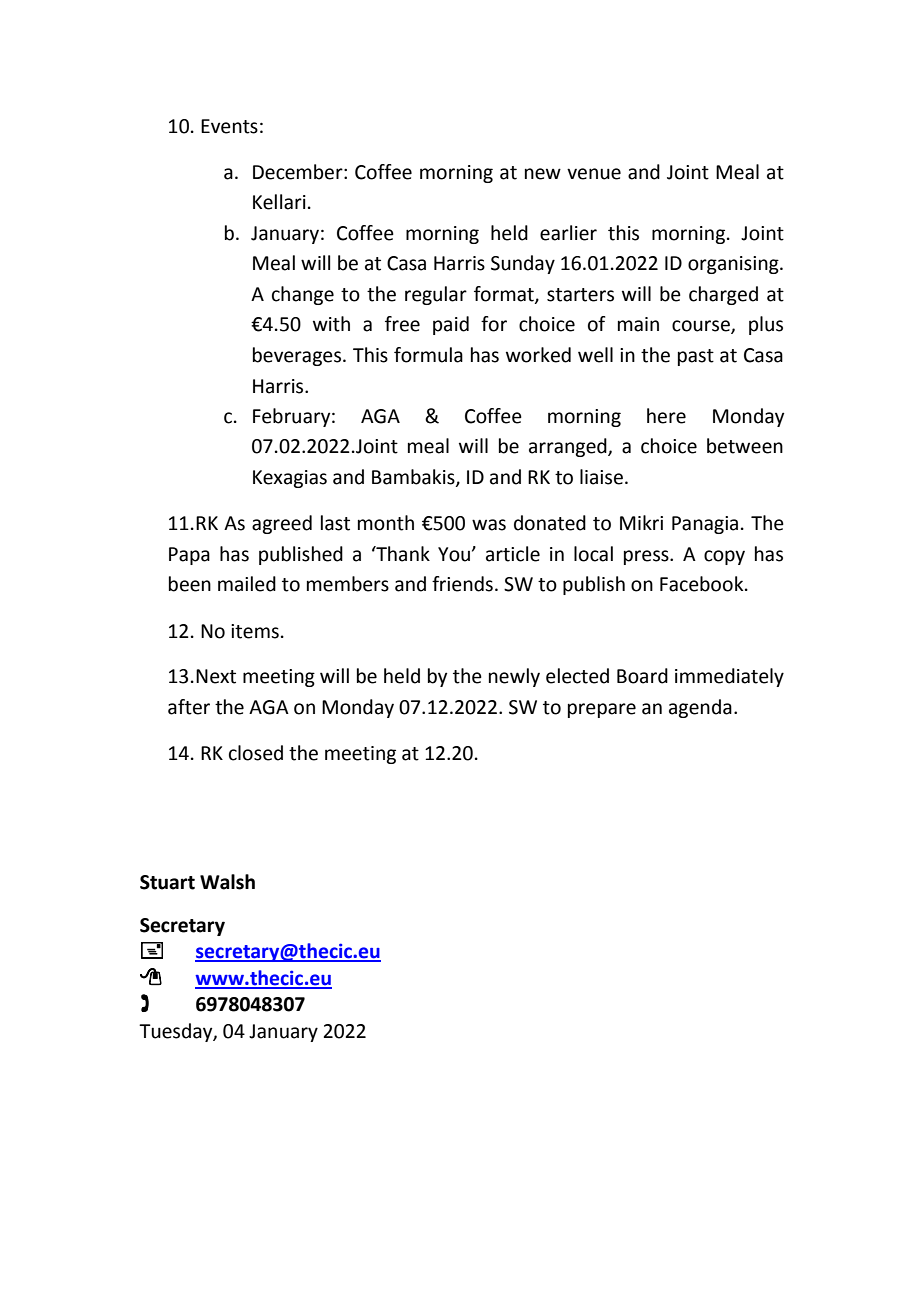  I want to click on paid, so click(451, 325).
